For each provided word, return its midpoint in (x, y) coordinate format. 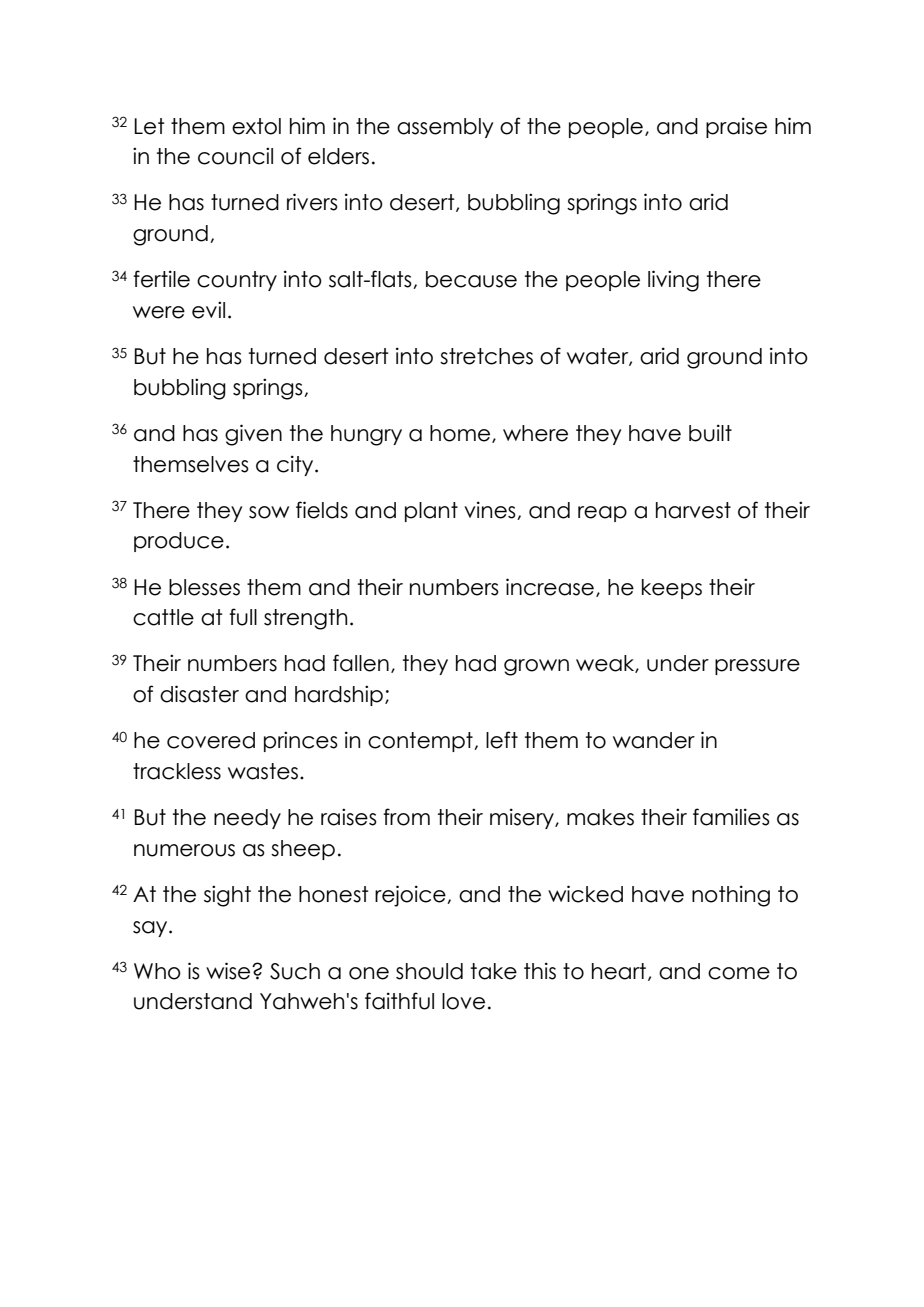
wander (654, 740)
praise (736, 127)
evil (208, 310)
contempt (421, 742)
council (235, 156)
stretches (486, 356)
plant (431, 512)
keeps (672, 589)
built (710, 433)
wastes (263, 771)
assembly (445, 128)
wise (229, 971)
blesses (204, 587)
